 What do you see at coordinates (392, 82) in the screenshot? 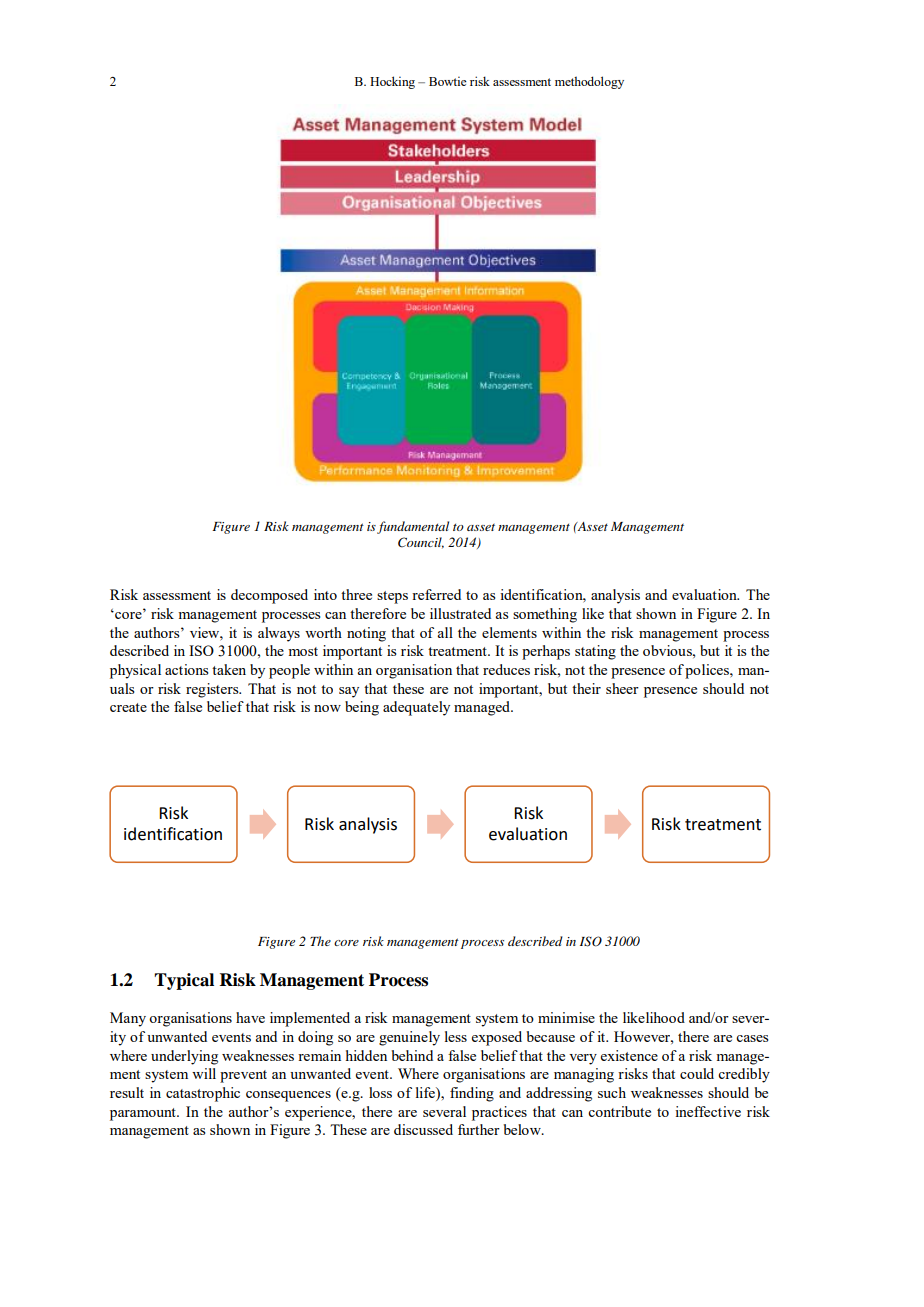
I see `Hocking` at bounding box center [392, 82].
